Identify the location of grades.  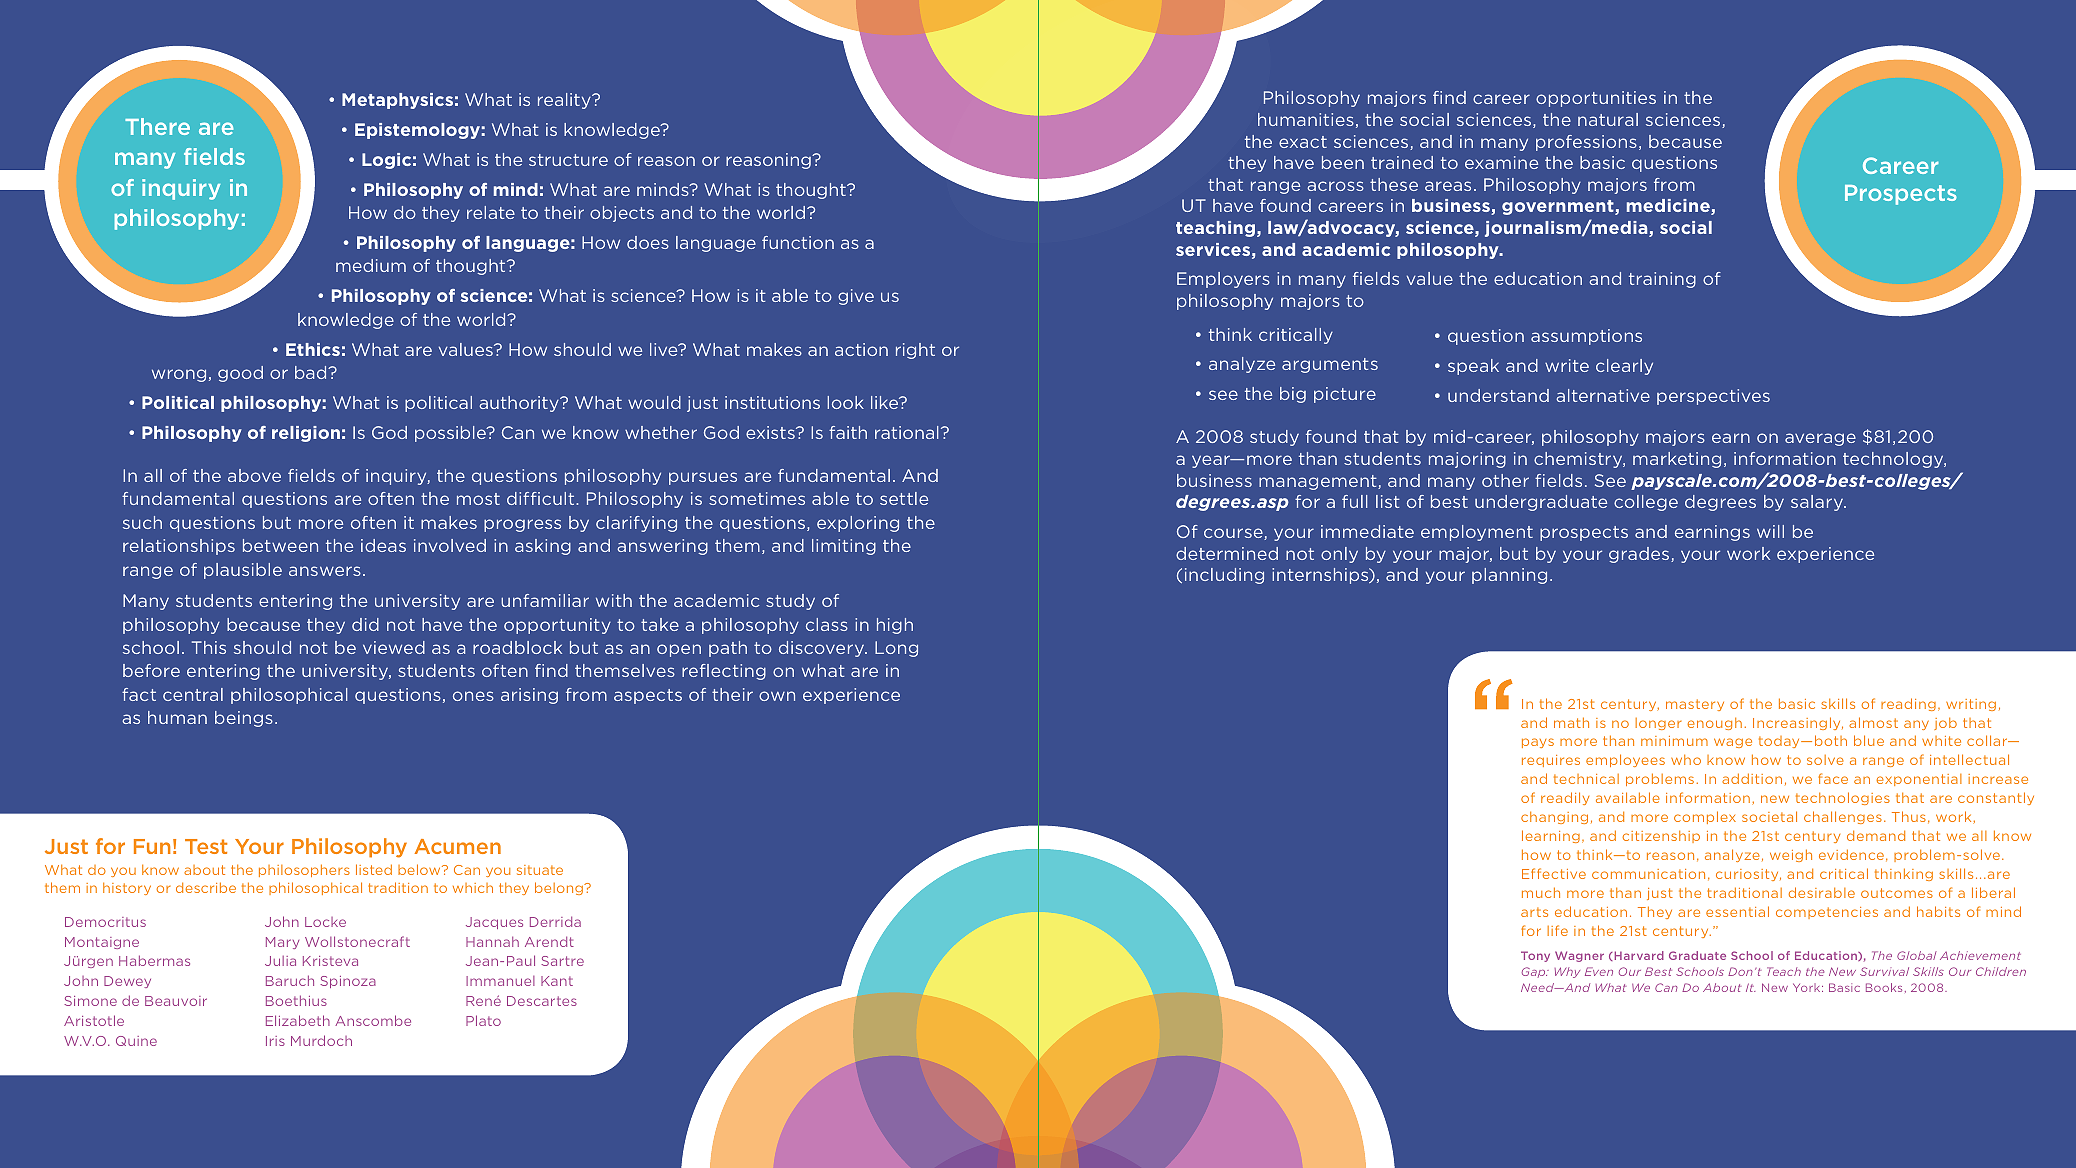
(1640, 555).
